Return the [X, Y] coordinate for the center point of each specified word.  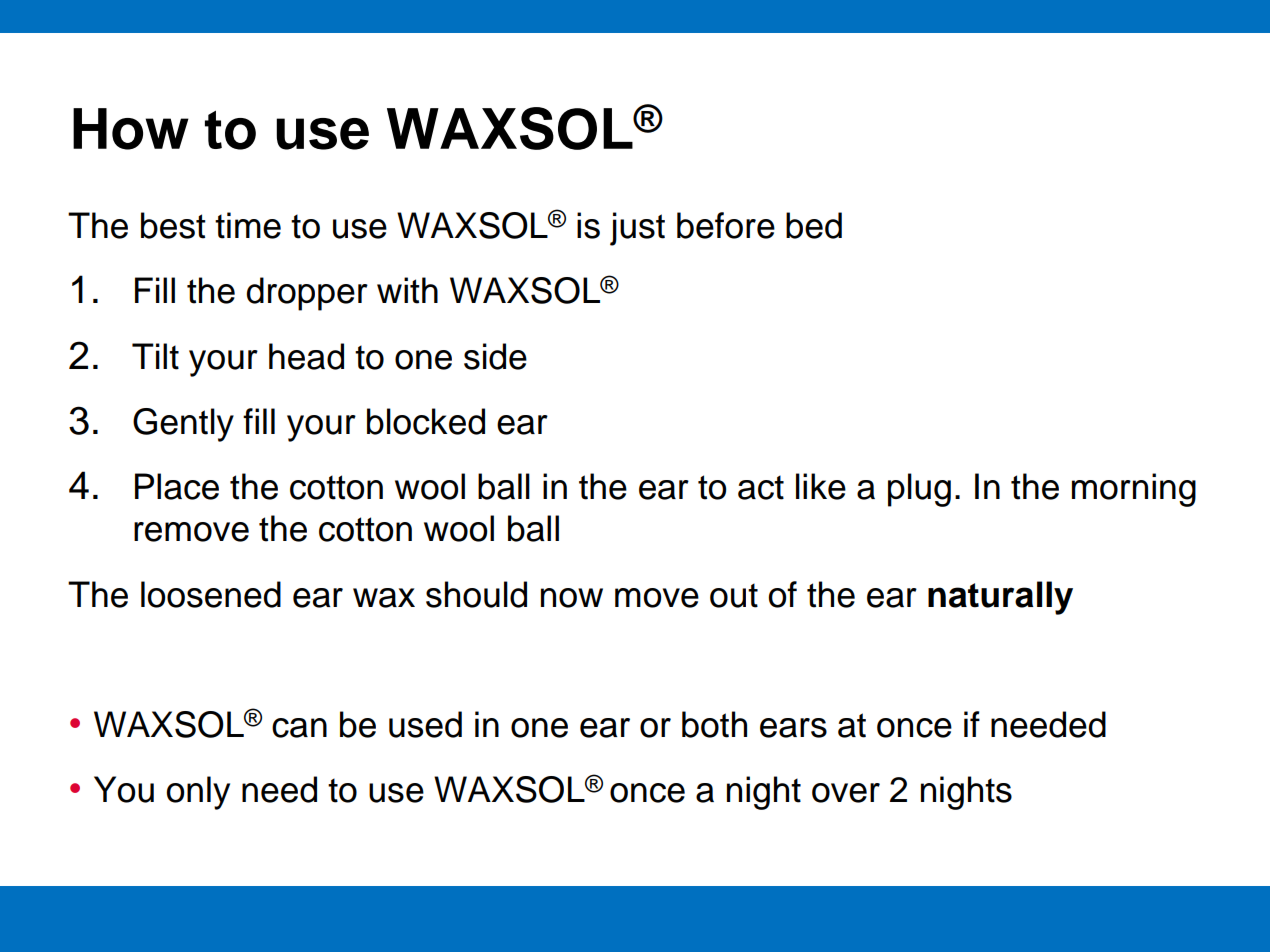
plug [919, 490]
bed [814, 225]
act [761, 487]
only [198, 793]
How [131, 129]
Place [177, 486]
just [637, 229]
